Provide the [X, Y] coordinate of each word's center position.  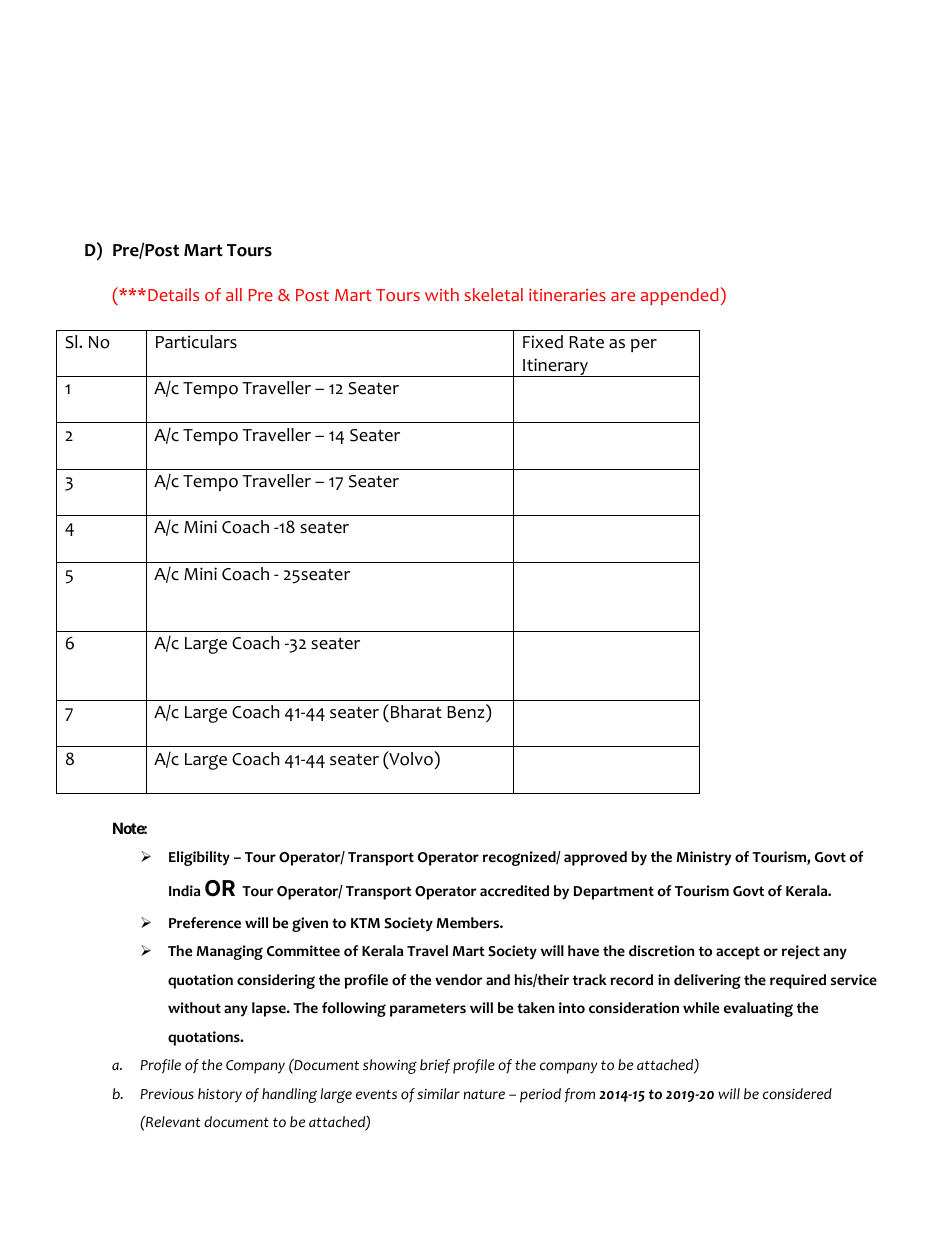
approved [595, 858]
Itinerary [555, 367]
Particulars [196, 342]
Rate [586, 342]
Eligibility [199, 858]
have [583, 951]
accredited [514, 891]
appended [680, 296]
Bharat [416, 712]
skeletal [493, 294]
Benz [467, 711]
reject [801, 952]
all [234, 294]
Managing [229, 952]
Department [614, 893]
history [220, 1095]
